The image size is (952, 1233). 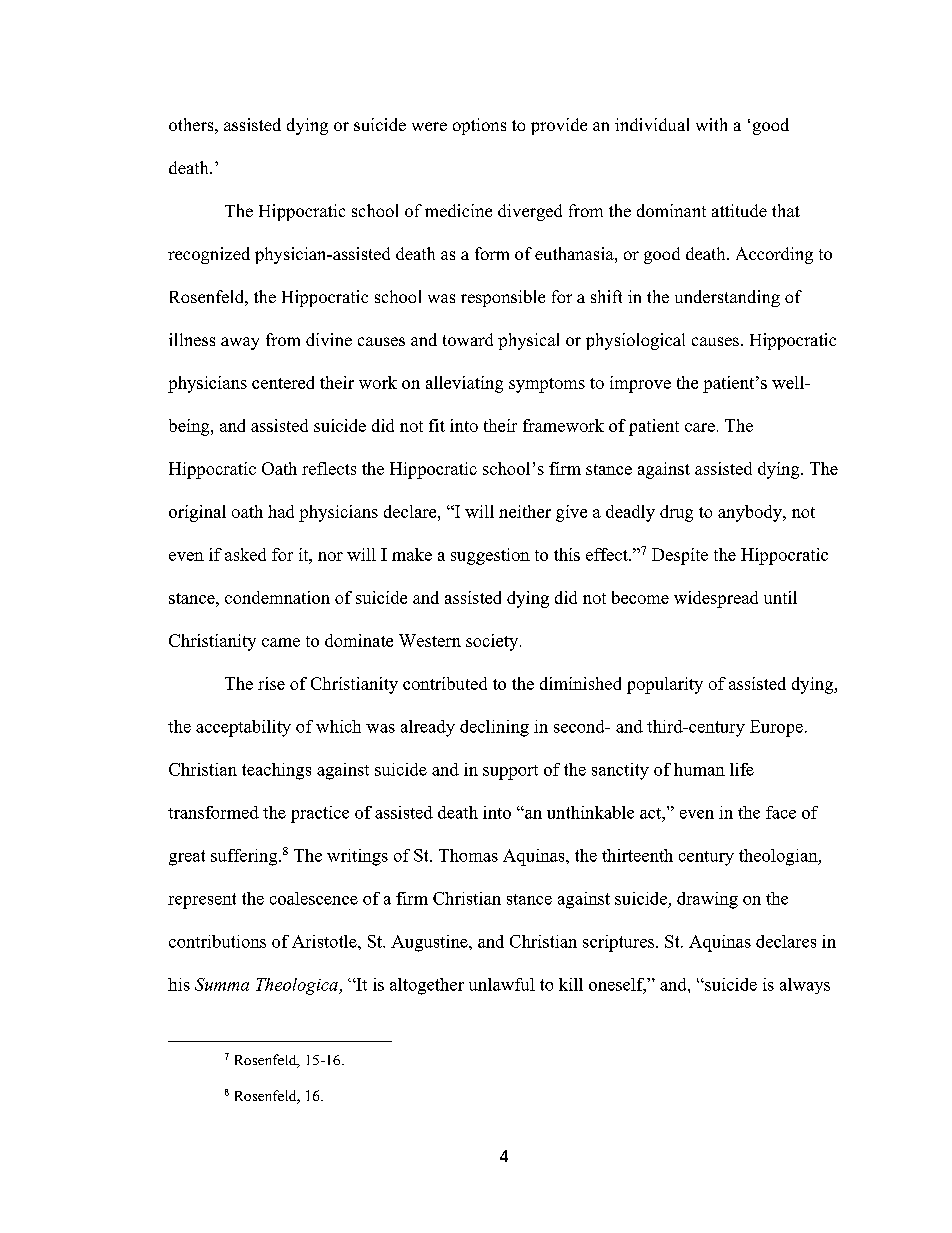 I want to click on contributed, so click(x=445, y=683).
